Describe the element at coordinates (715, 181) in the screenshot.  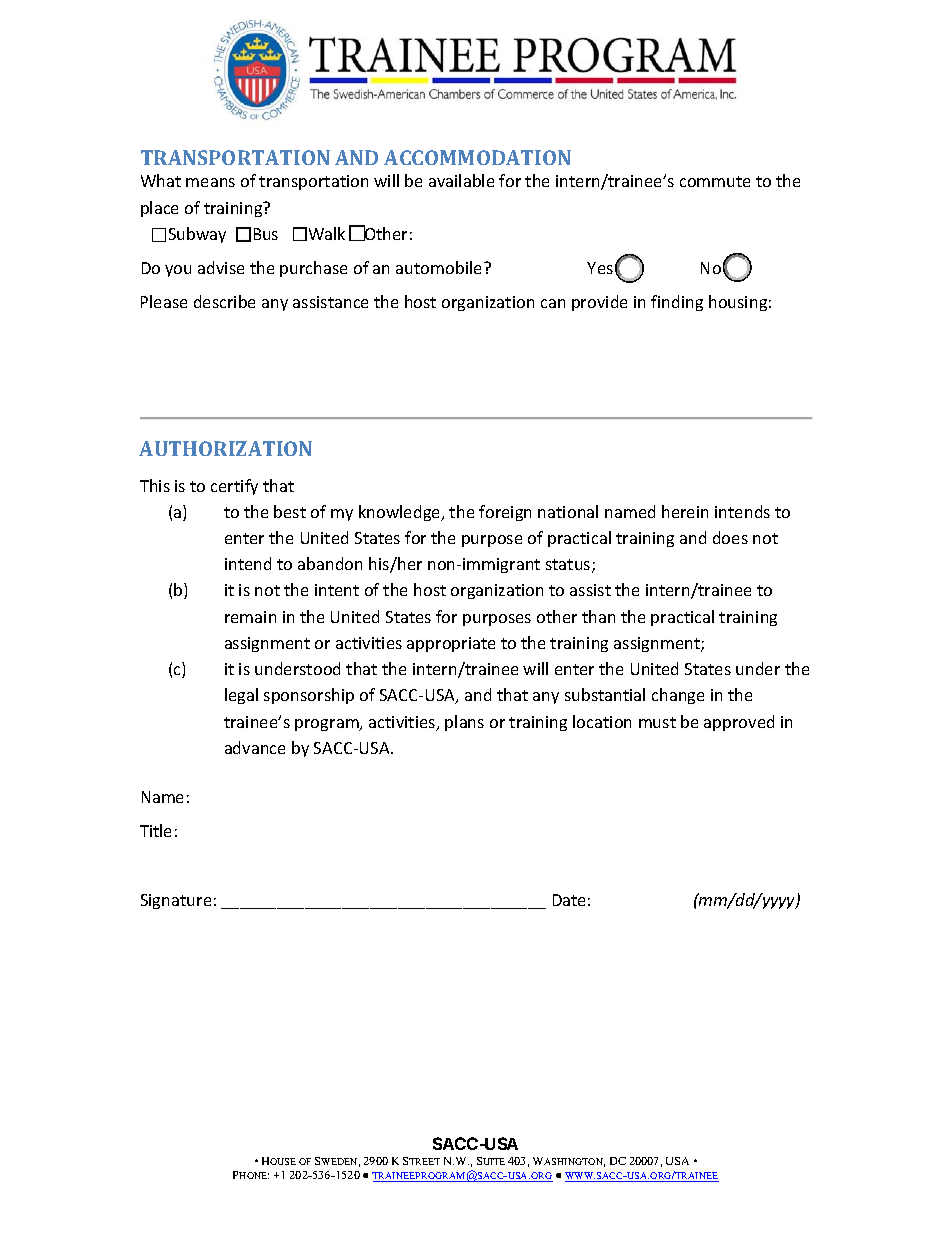
I see `commute` at that location.
